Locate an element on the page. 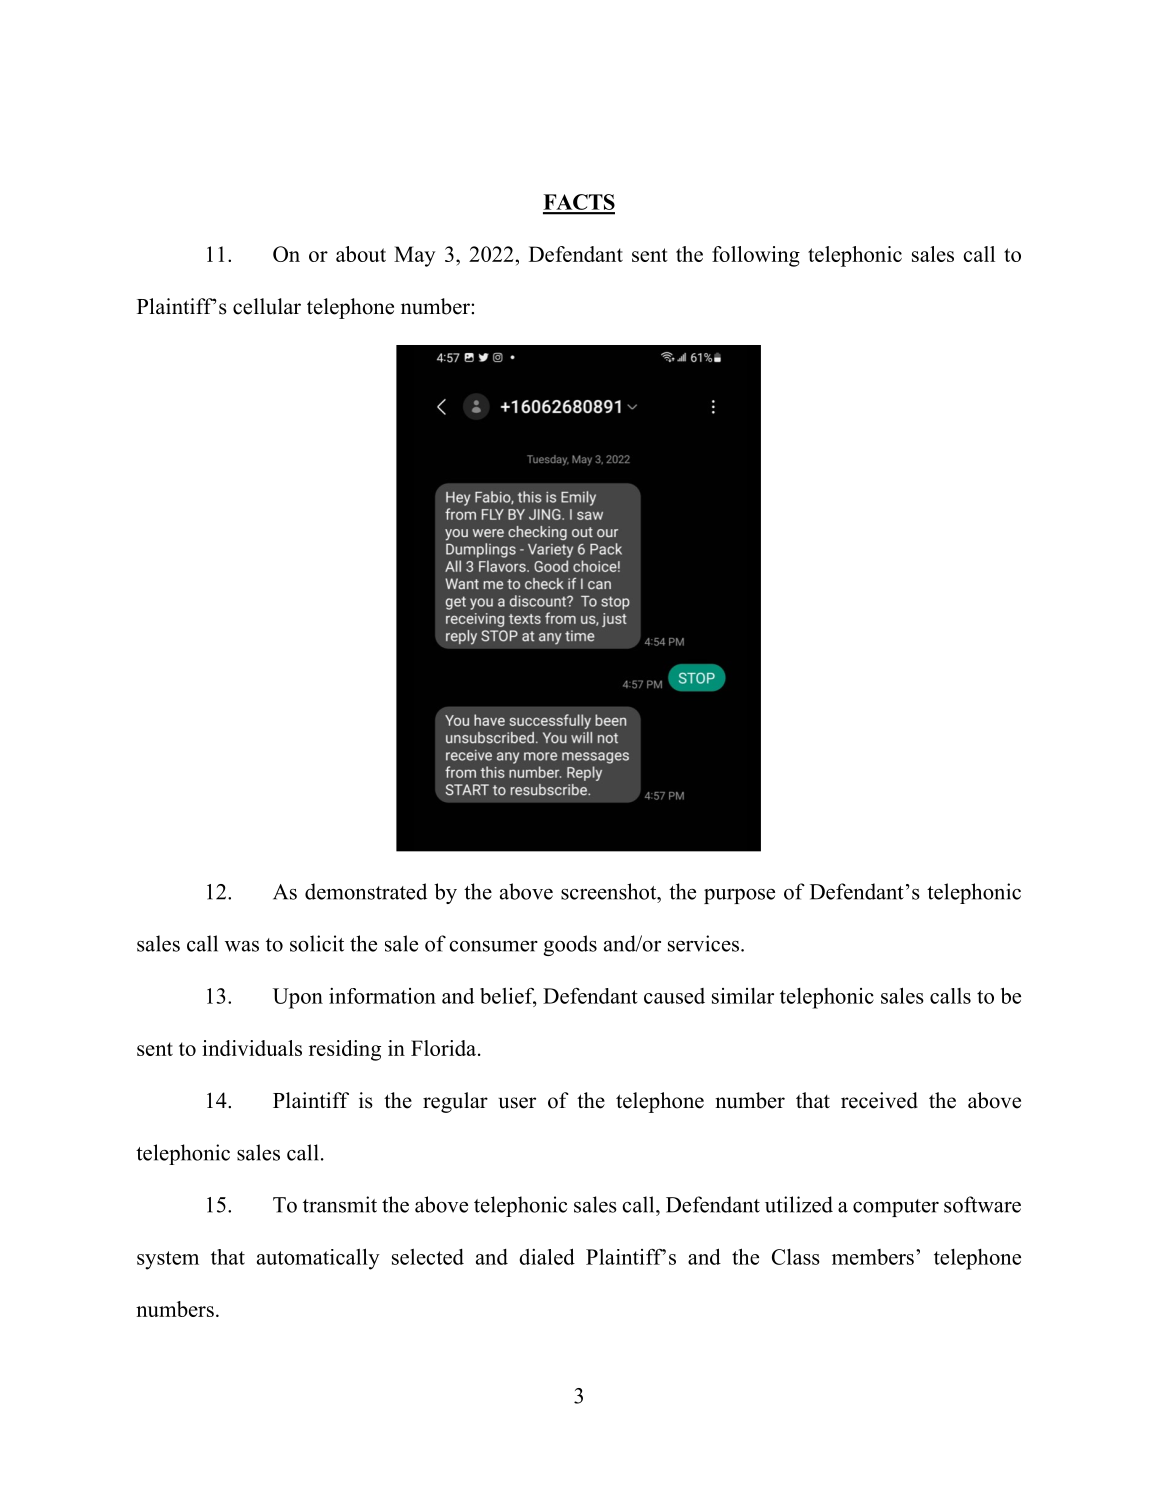  services is located at coordinates (705, 943).
